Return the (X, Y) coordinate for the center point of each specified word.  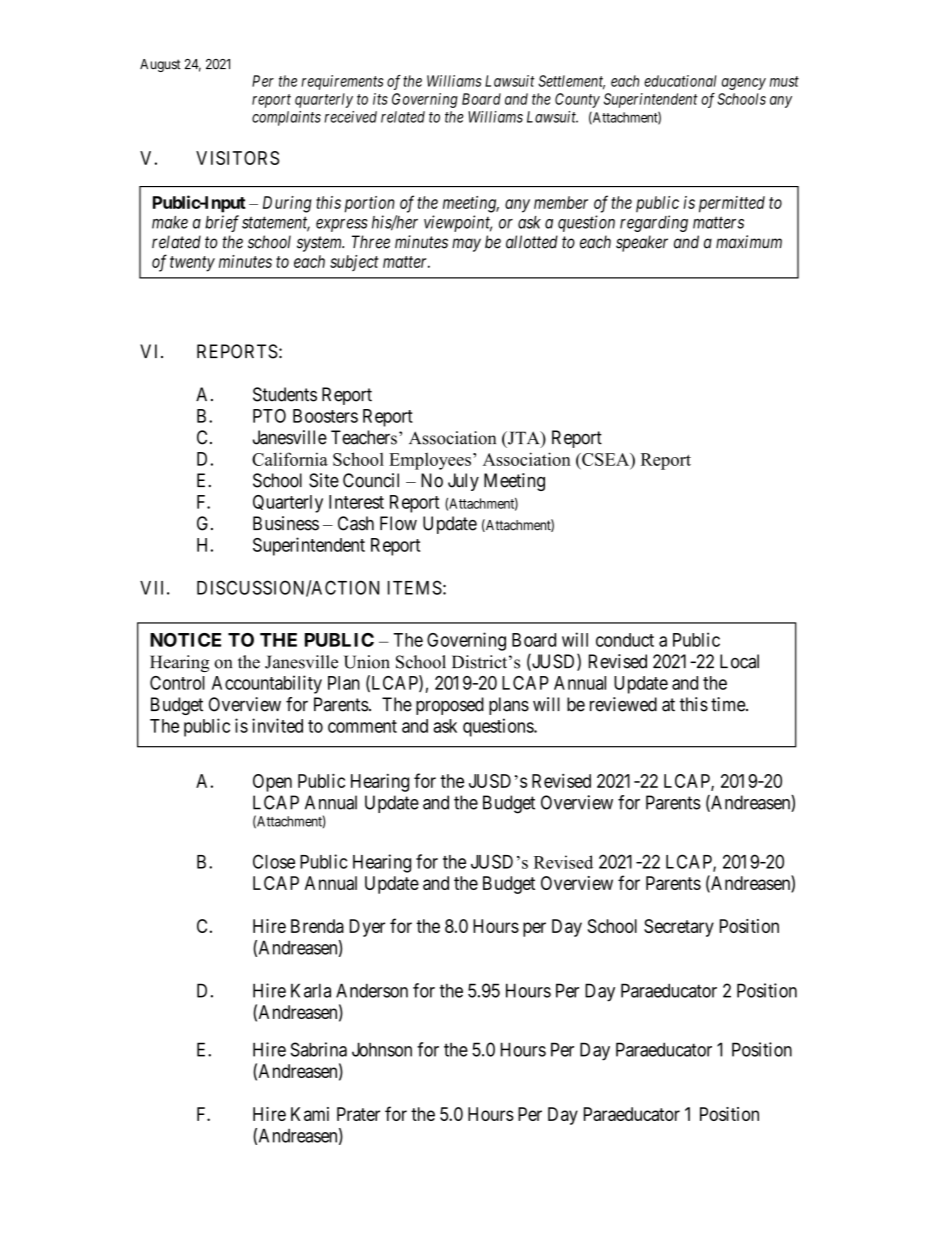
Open (272, 783)
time (729, 704)
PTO (269, 416)
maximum (749, 242)
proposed (450, 706)
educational (680, 81)
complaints (286, 118)
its (380, 99)
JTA (524, 439)
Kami (310, 1114)
